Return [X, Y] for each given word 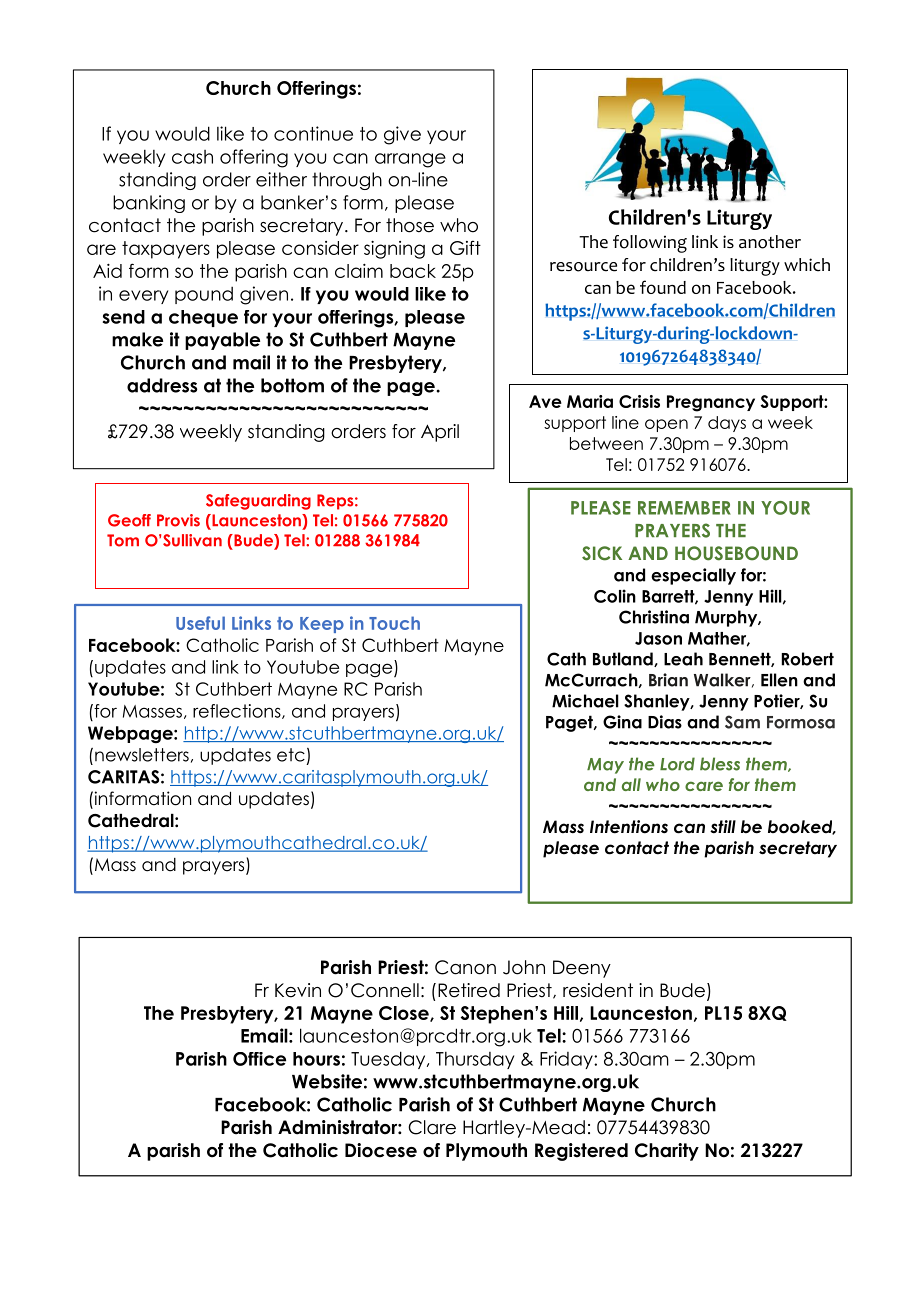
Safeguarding [258, 502]
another [770, 242]
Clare [432, 1127]
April [440, 433]
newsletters [142, 755]
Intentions [629, 827]
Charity [667, 1152]
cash [192, 157]
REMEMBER [684, 508]
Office [259, 1059]
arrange [410, 160]
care [704, 786]
